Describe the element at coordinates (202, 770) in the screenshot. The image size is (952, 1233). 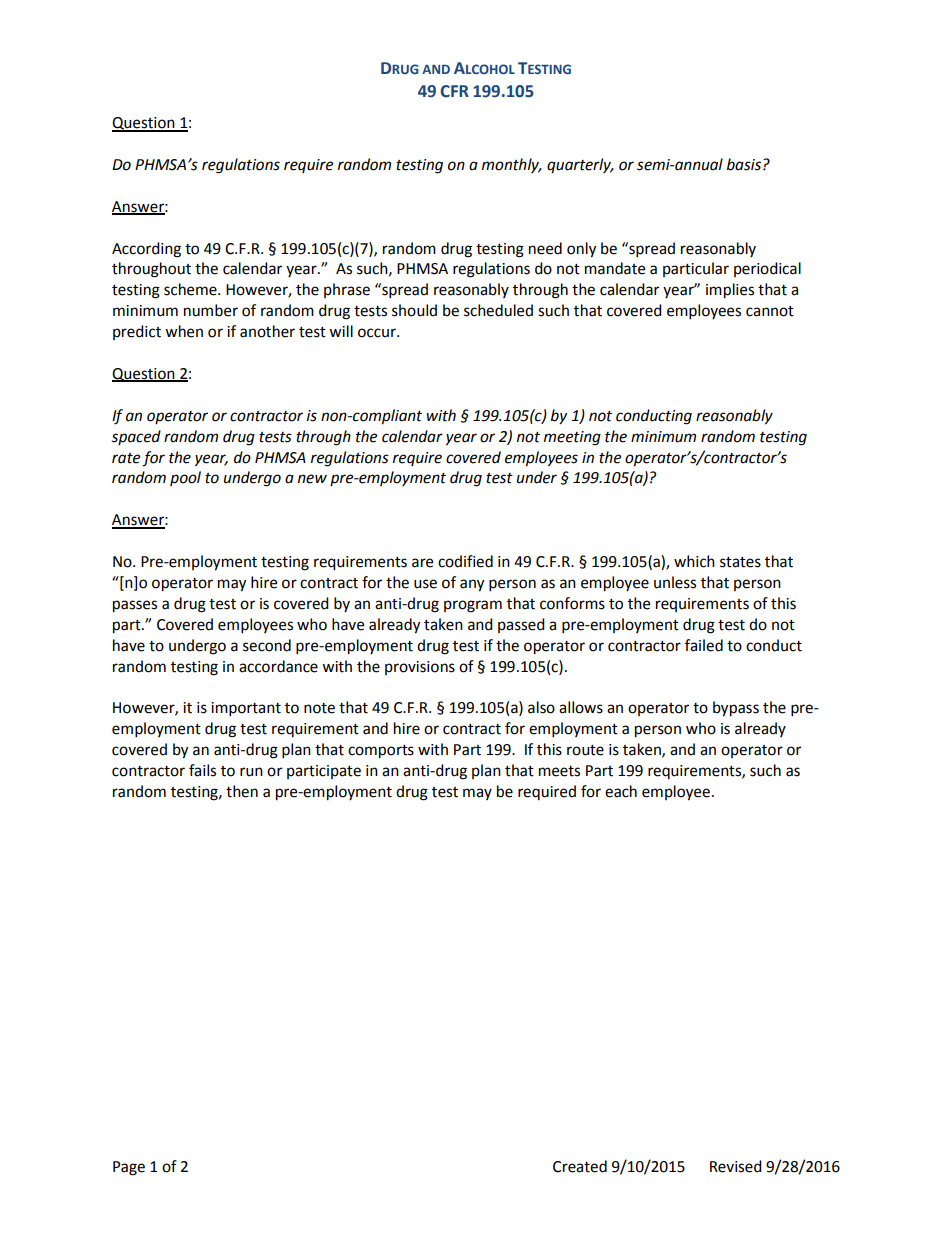
I see `fails` at that location.
